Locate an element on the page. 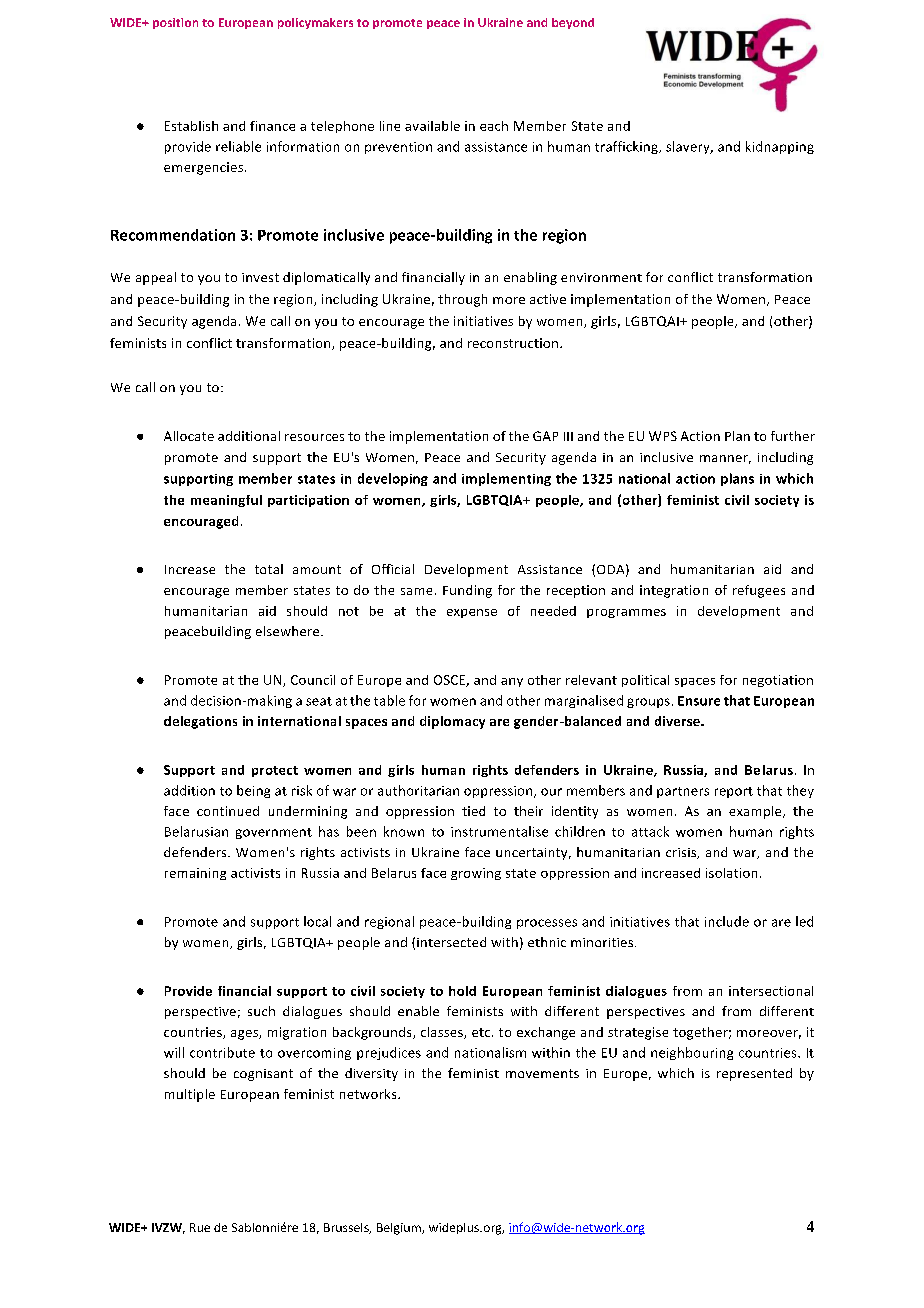 This document has height=1308, width=924. refugees is located at coordinates (759, 591).
